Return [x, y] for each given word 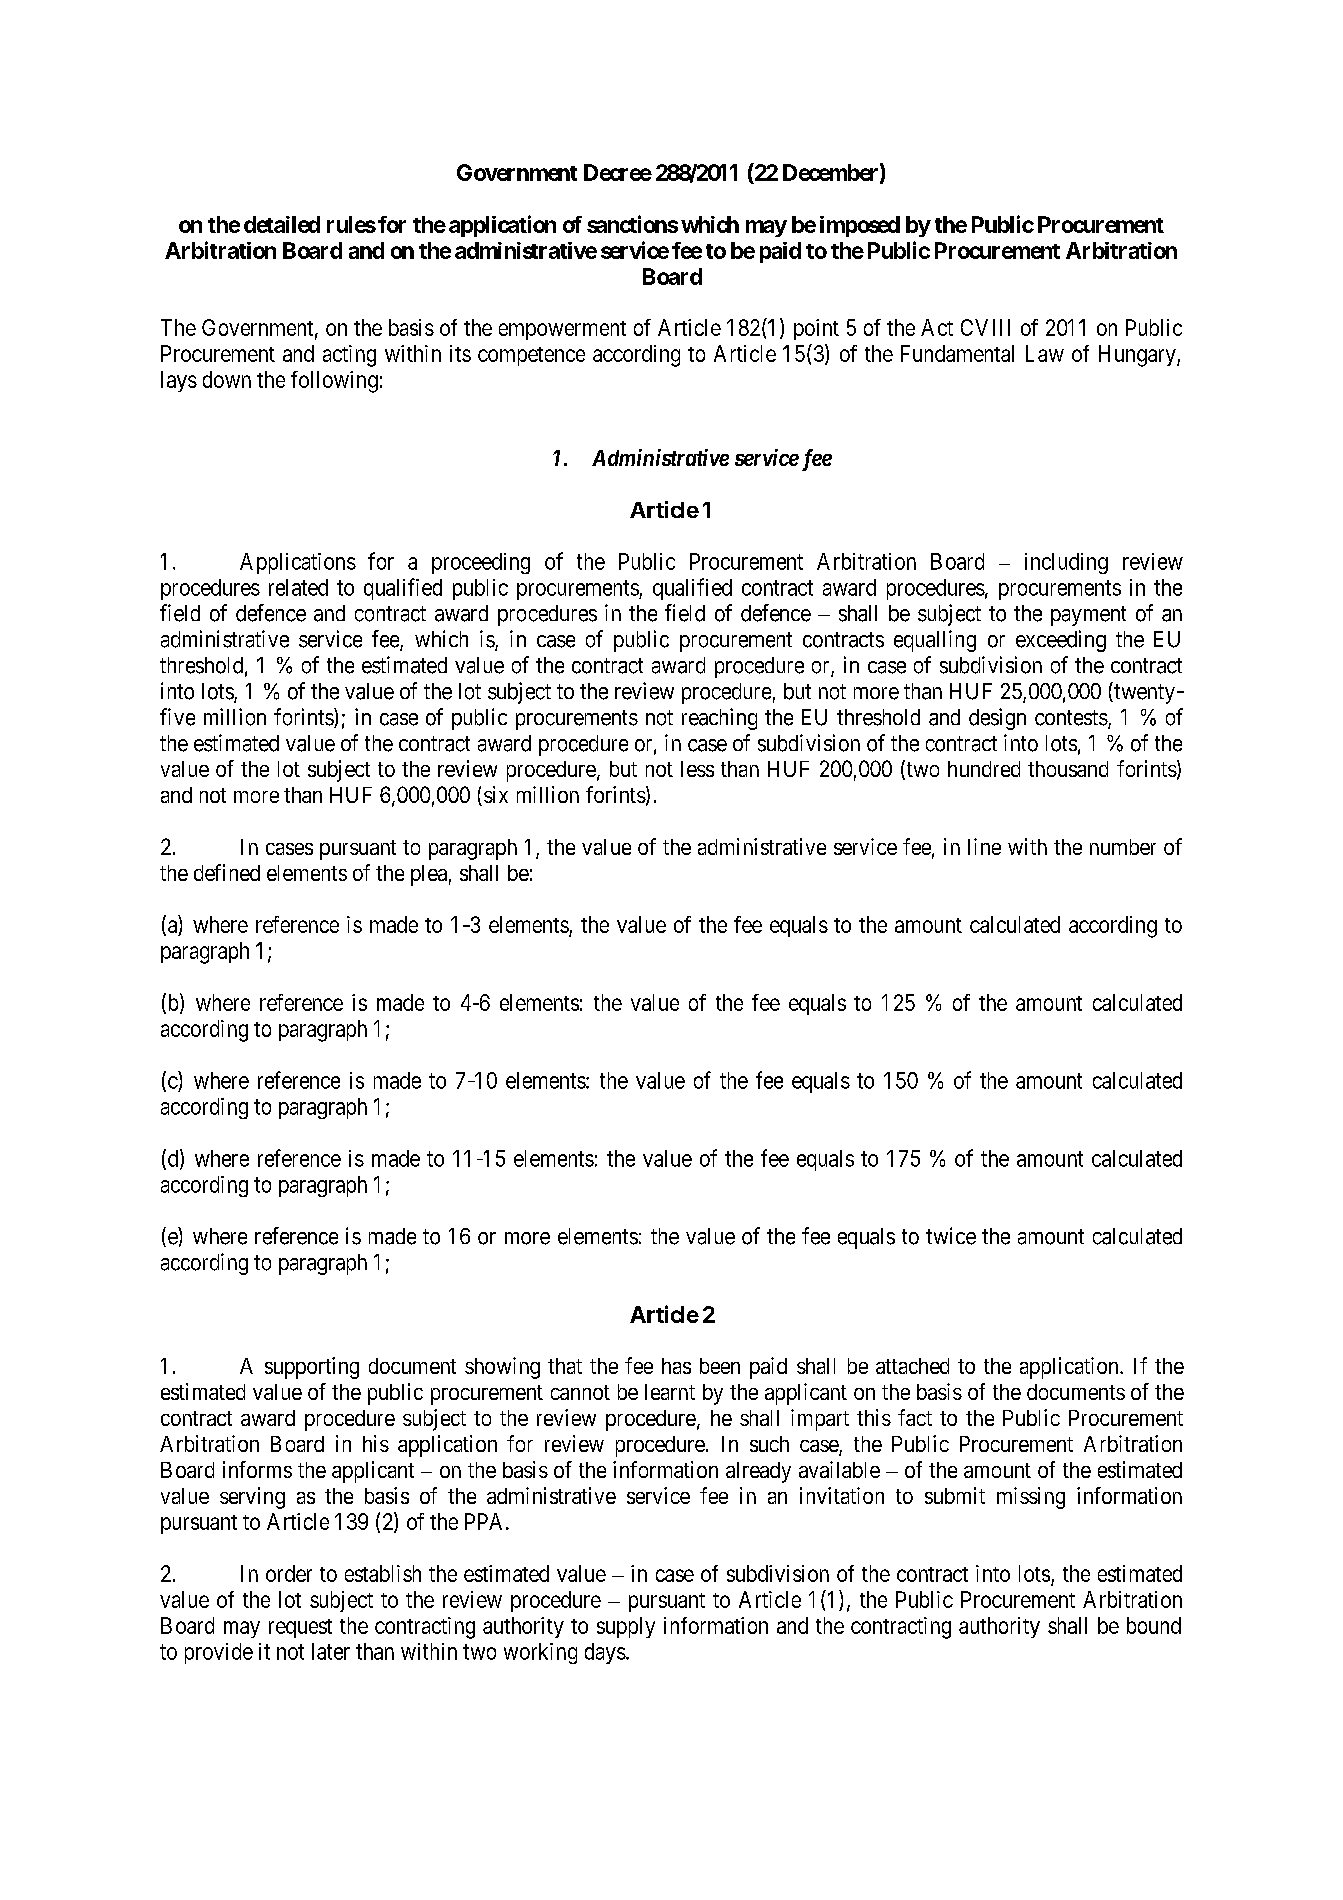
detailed [282, 224]
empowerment [562, 330]
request [300, 1628]
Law [1045, 353]
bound [1154, 1625]
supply [626, 1627]
